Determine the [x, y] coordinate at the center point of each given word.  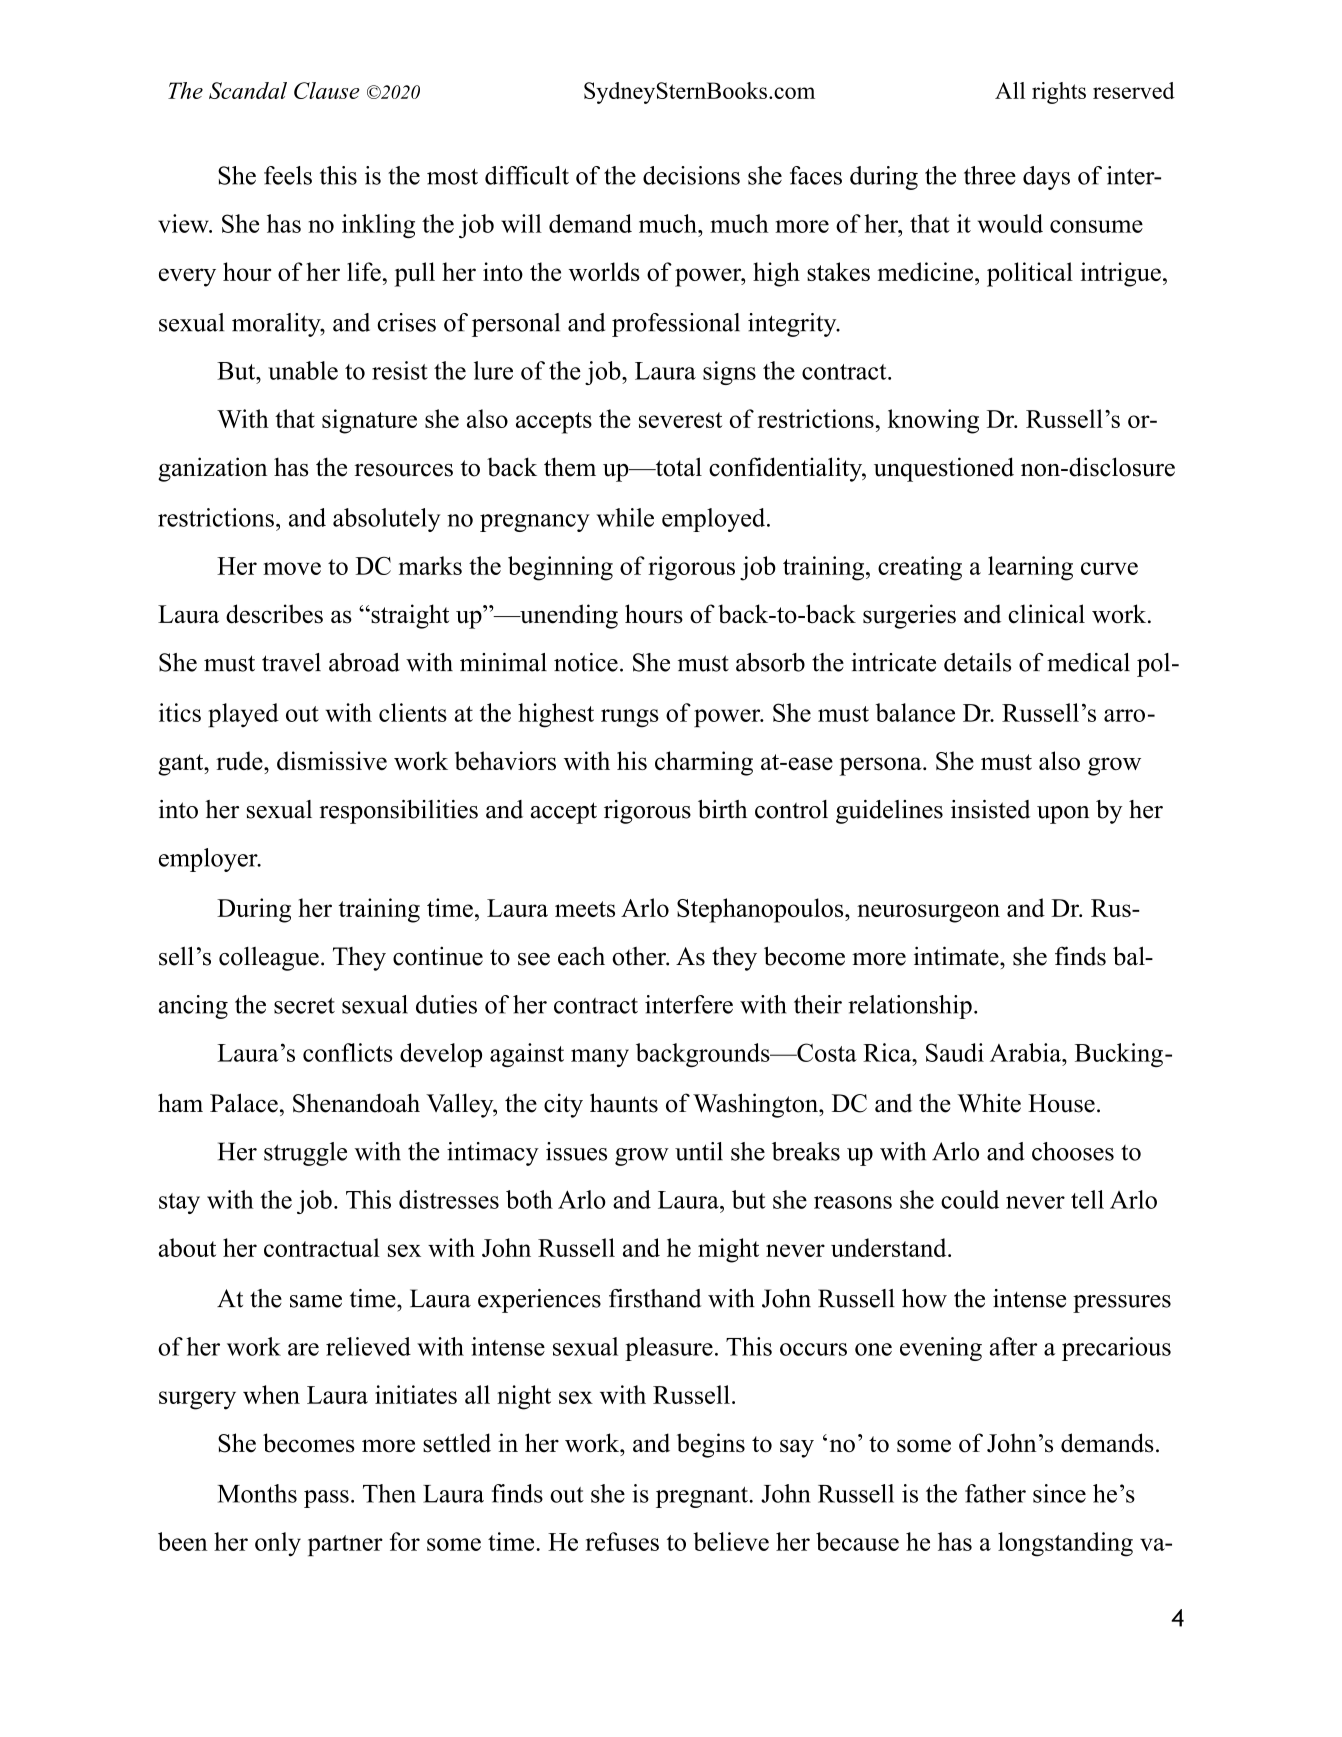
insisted [990, 809]
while [625, 517]
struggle [305, 1154]
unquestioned [944, 469]
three [990, 175]
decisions [691, 175]
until [699, 1151]
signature [369, 421]
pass [326, 1499]
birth [722, 809]
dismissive [332, 760]
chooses [1073, 1151]
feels [288, 175]
